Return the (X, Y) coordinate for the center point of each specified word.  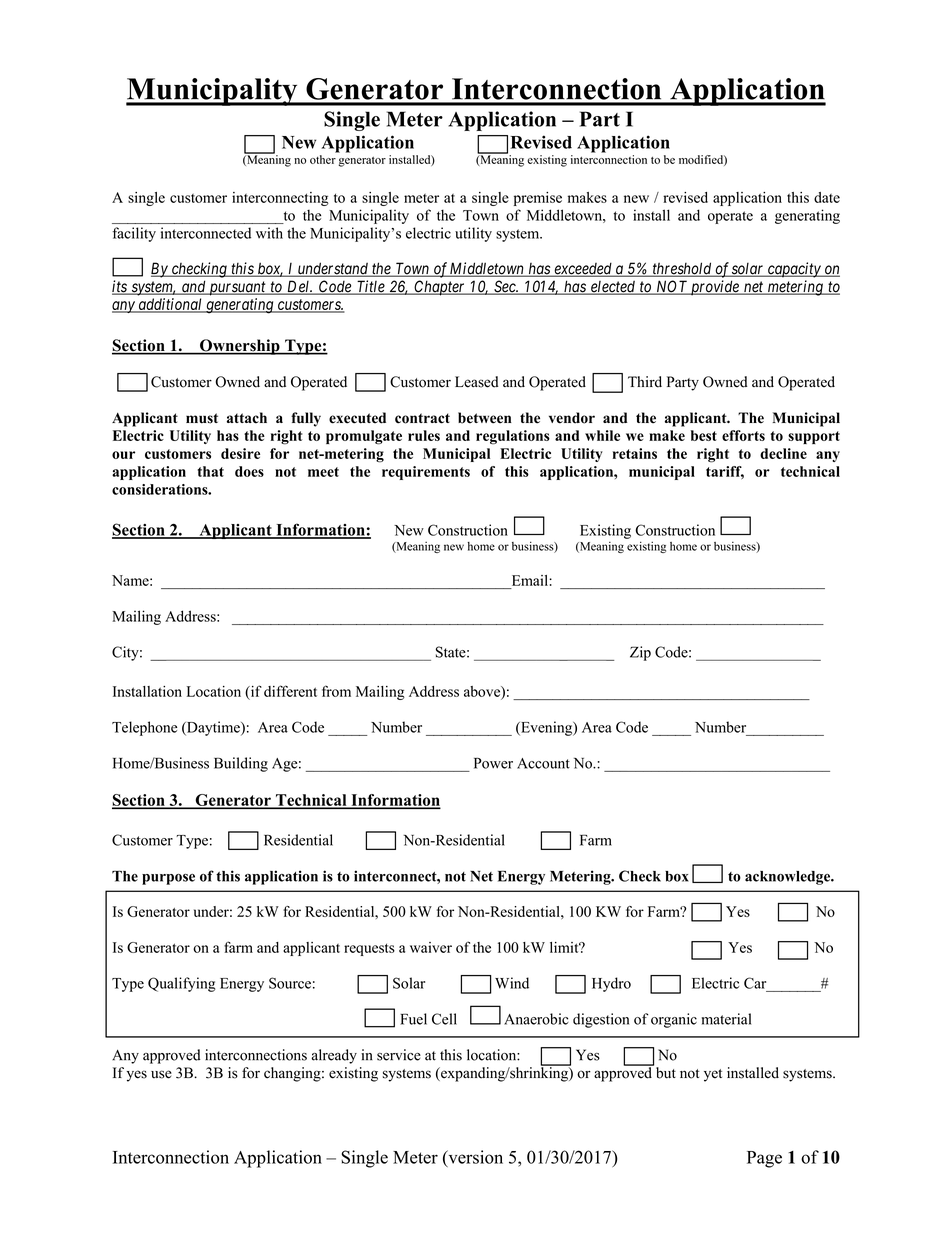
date (827, 197)
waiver (431, 947)
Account (543, 763)
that (211, 471)
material (726, 1019)
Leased (476, 382)
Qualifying (182, 984)
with (269, 233)
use (161, 1074)
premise (538, 199)
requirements (426, 473)
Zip (640, 653)
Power (493, 763)
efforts (743, 435)
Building (241, 764)
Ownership (240, 347)
